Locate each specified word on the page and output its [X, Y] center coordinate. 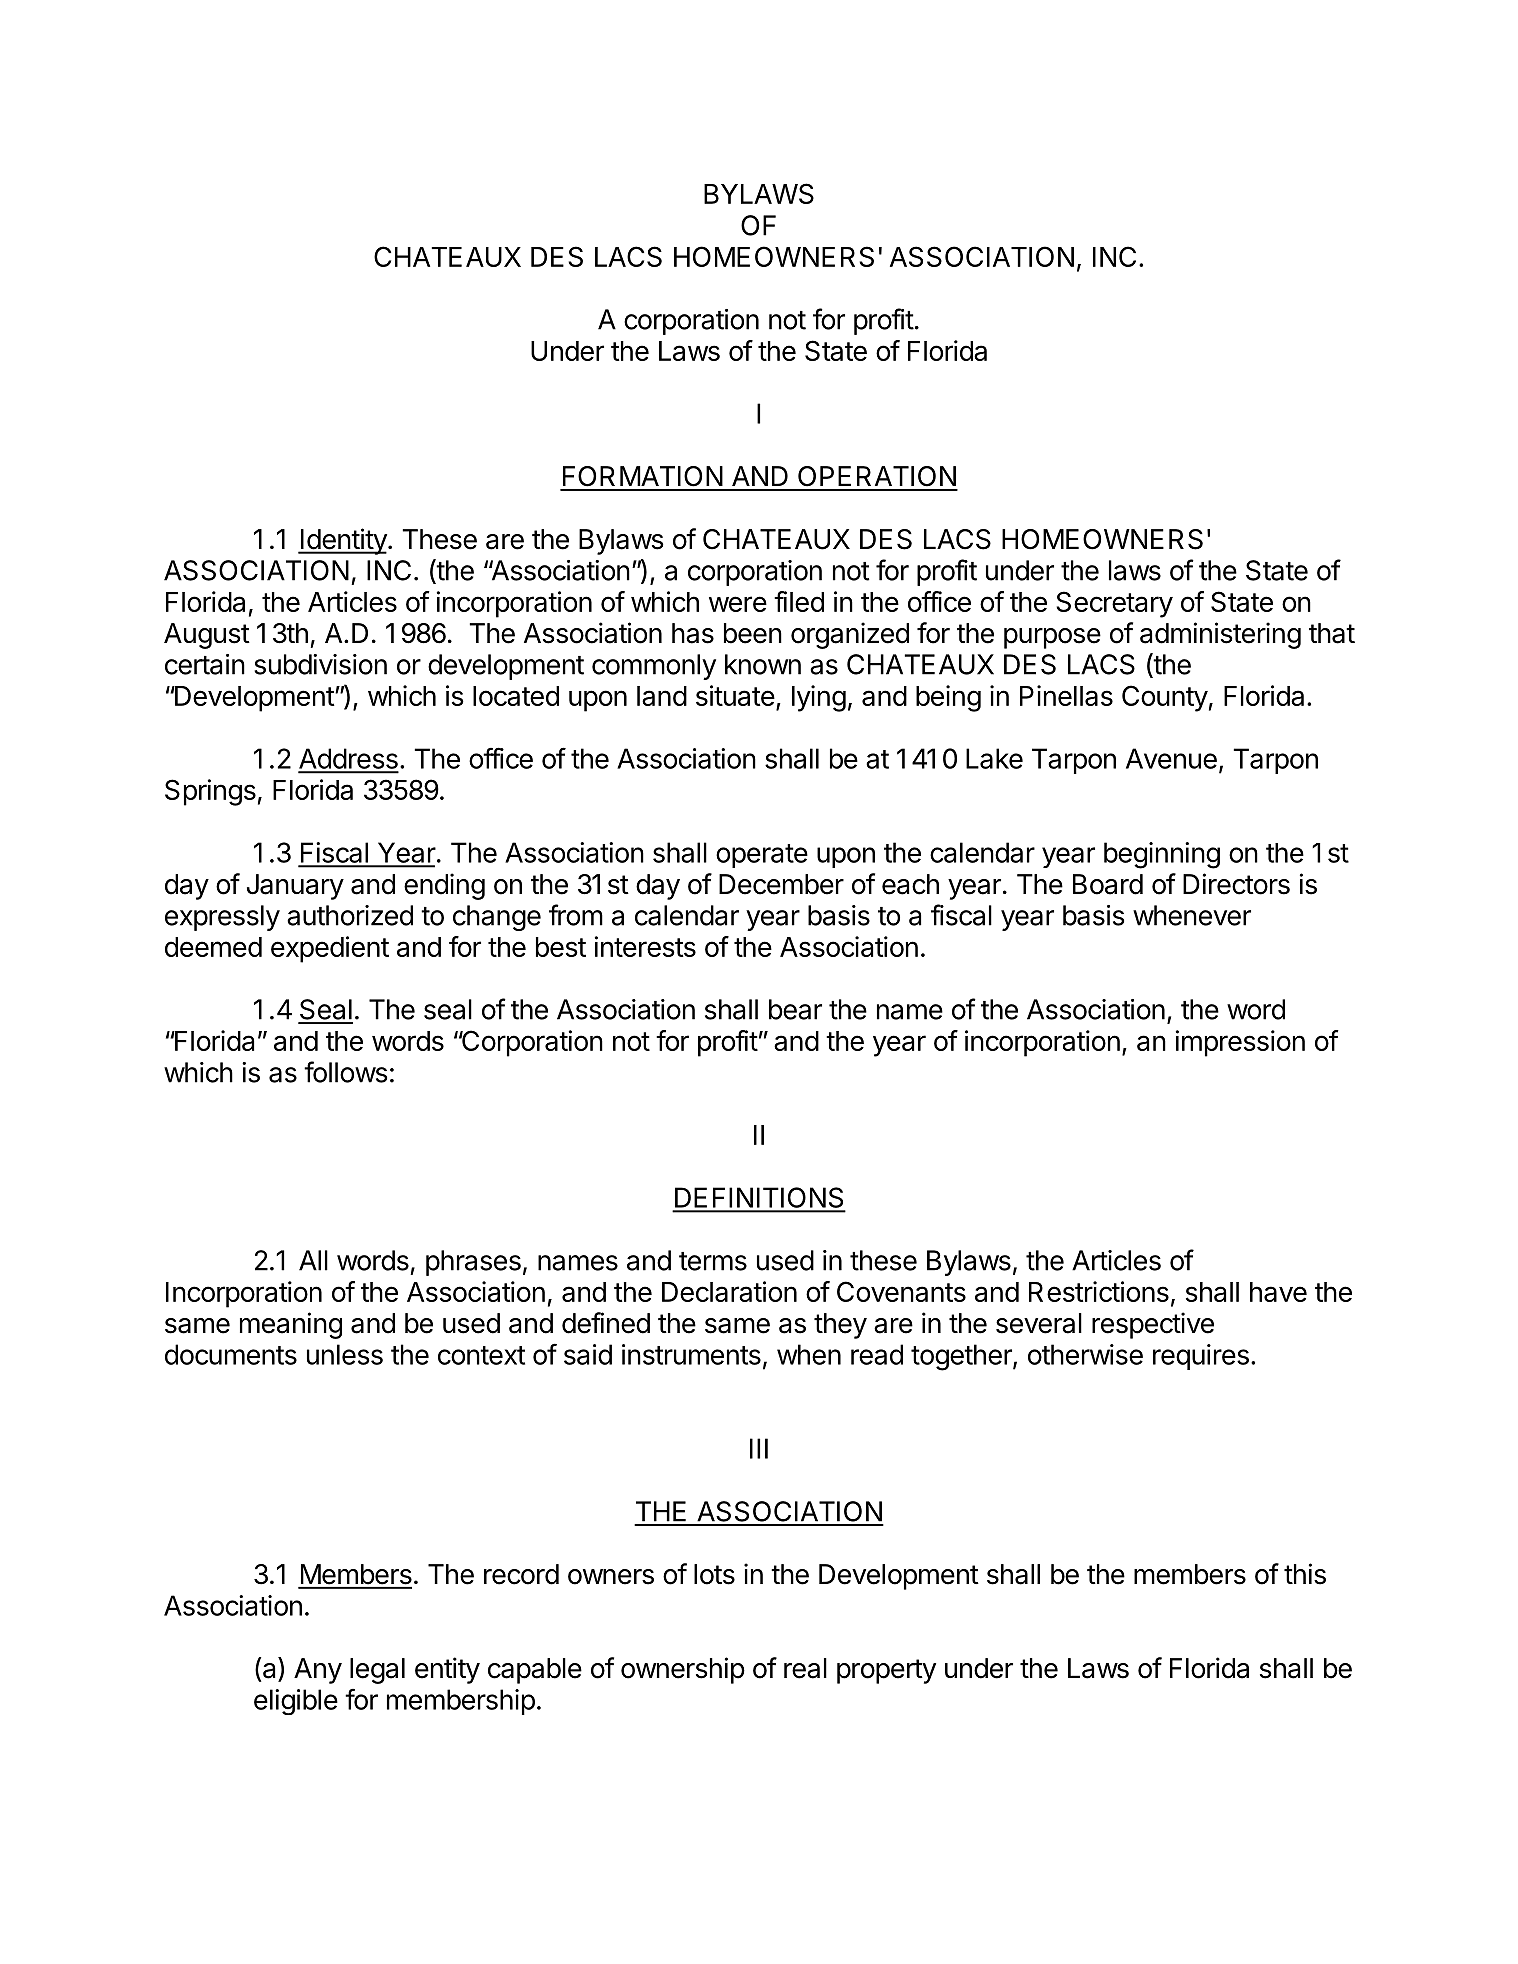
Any [318, 1671]
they [840, 1326]
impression [1240, 1043]
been [753, 633]
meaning [291, 1325]
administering [1220, 635]
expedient [330, 949]
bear [795, 1009]
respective [1153, 1325]
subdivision [320, 664]
